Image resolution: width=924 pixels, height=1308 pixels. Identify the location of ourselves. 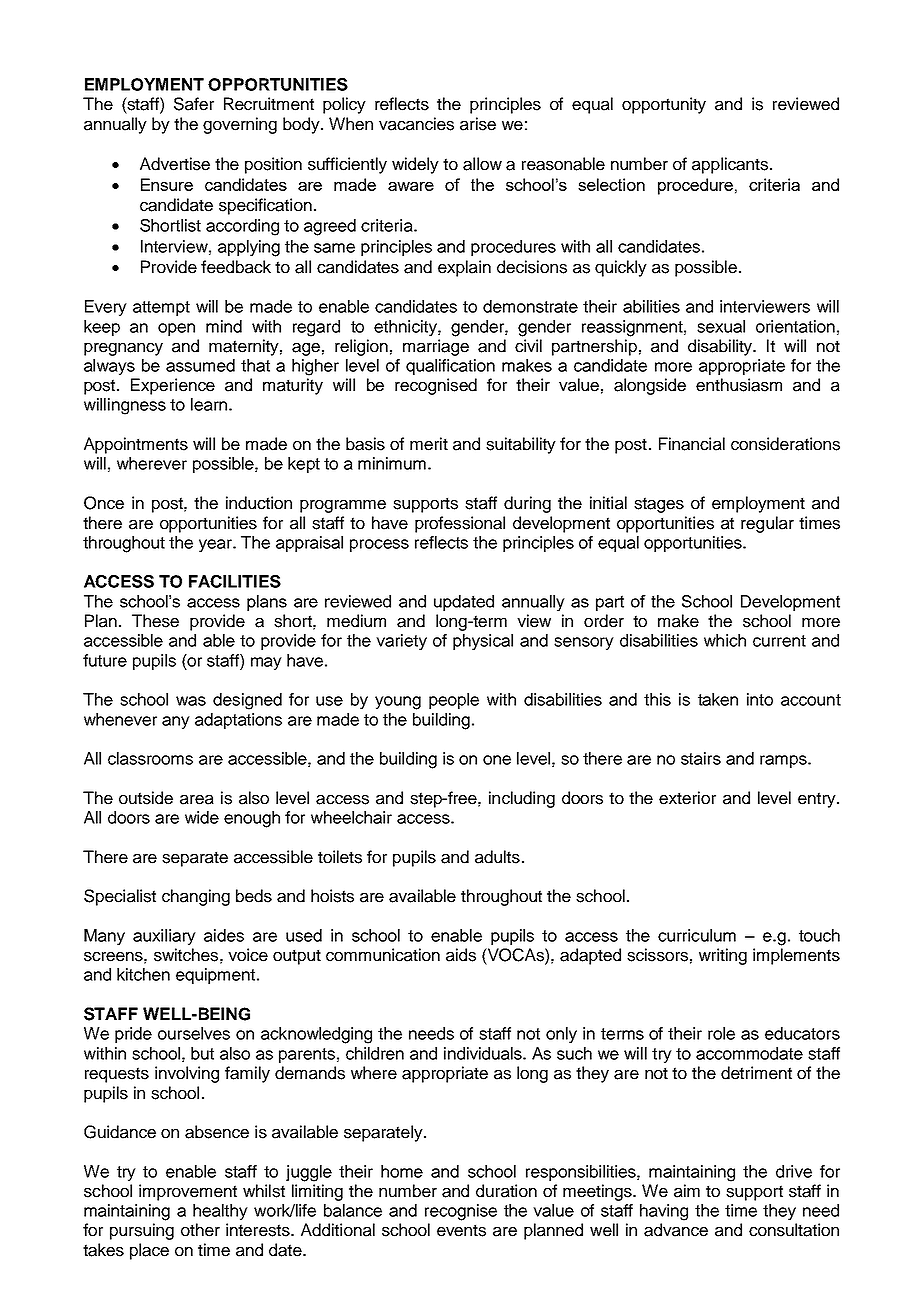
(194, 1033).
